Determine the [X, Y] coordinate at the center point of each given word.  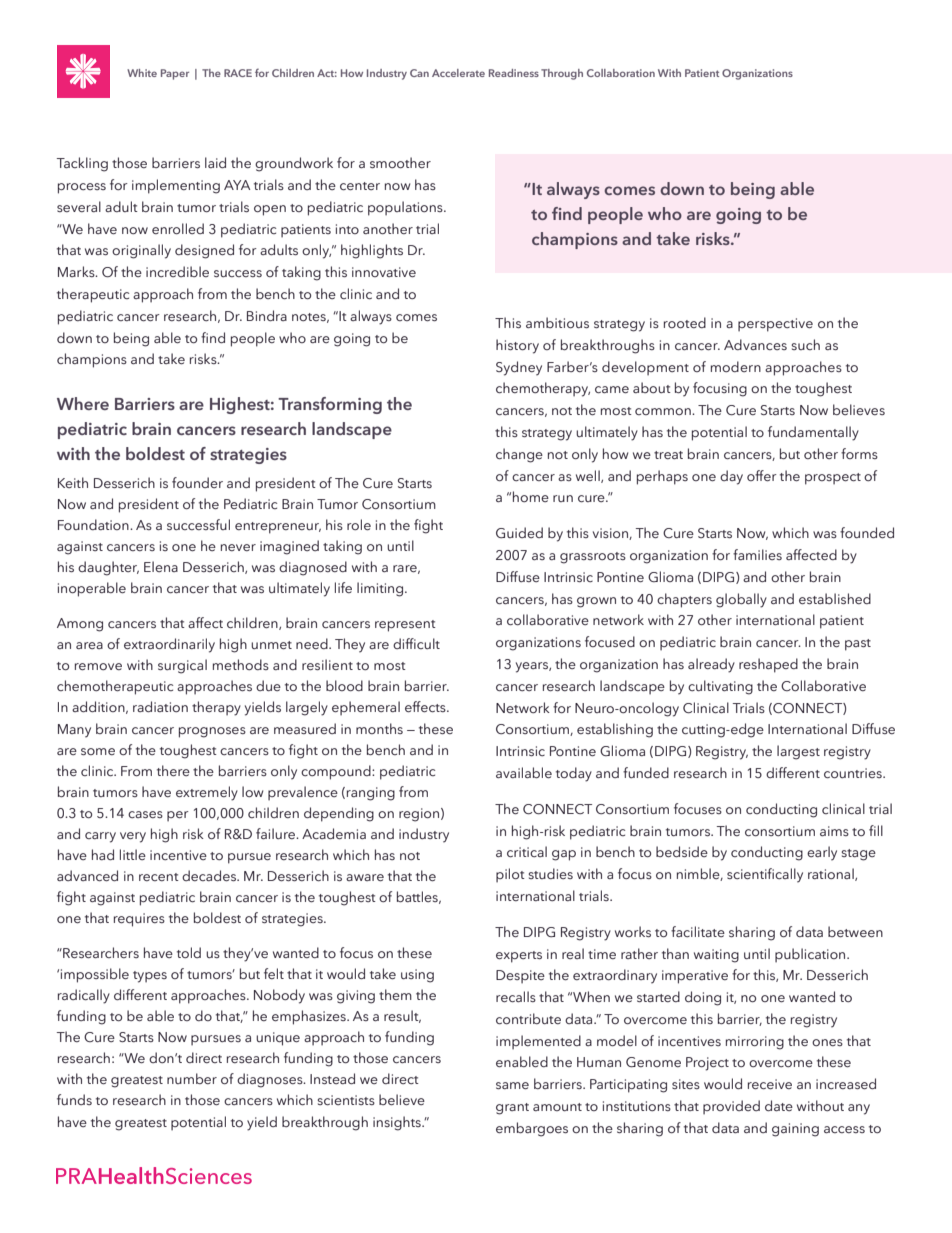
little [133, 854]
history [517, 346]
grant [512, 1109]
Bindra [267, 315]
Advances [755, 344]
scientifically [765, 875]
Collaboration [621, 73]
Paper [175, 74]
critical [527, 852]
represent [405, 626]
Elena [161, 566]
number [192, 1078]
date [779, 1105]
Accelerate [458, 73]
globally [741, 600]
